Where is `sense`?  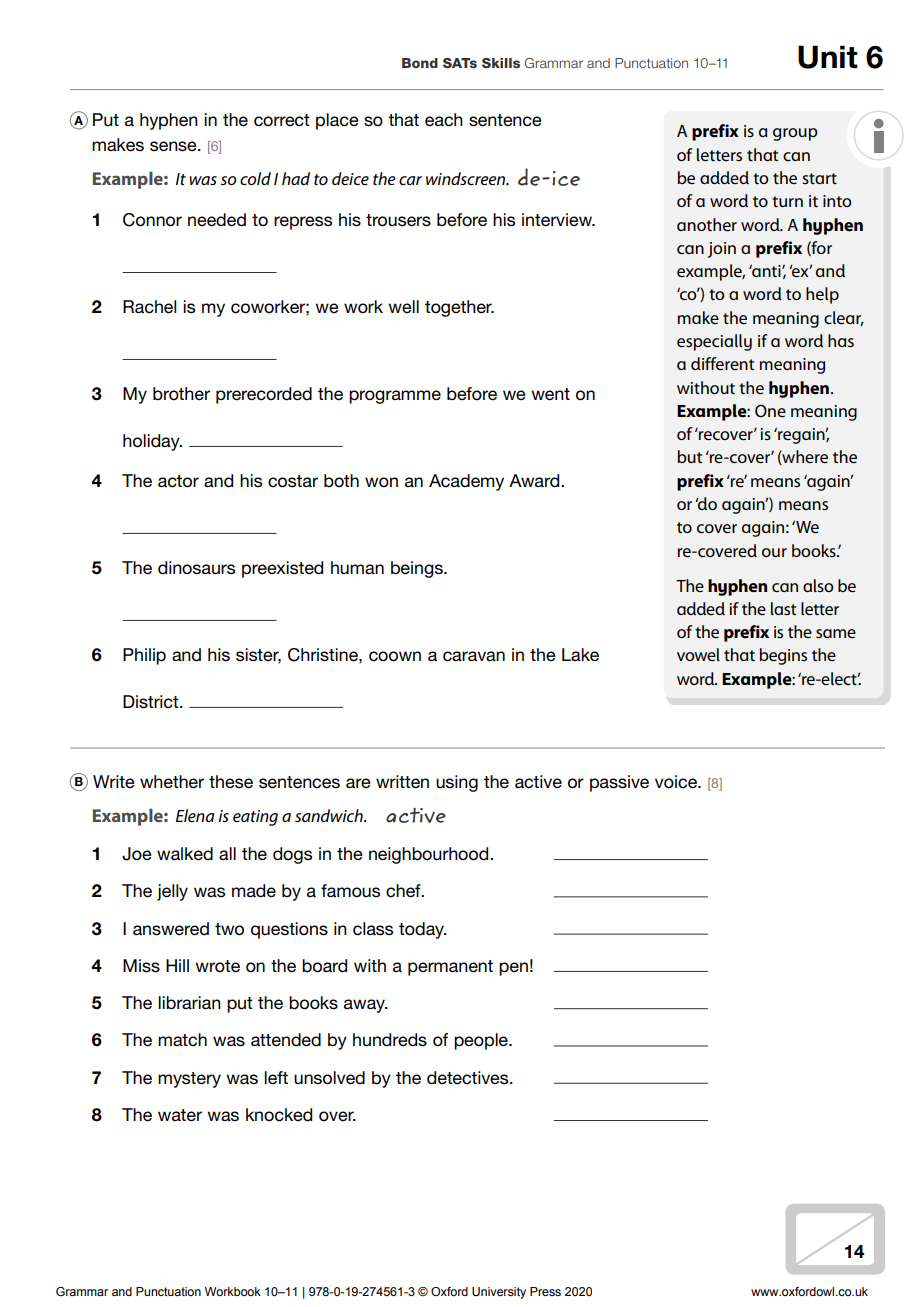 sense is located at coordinates (174, 146).
